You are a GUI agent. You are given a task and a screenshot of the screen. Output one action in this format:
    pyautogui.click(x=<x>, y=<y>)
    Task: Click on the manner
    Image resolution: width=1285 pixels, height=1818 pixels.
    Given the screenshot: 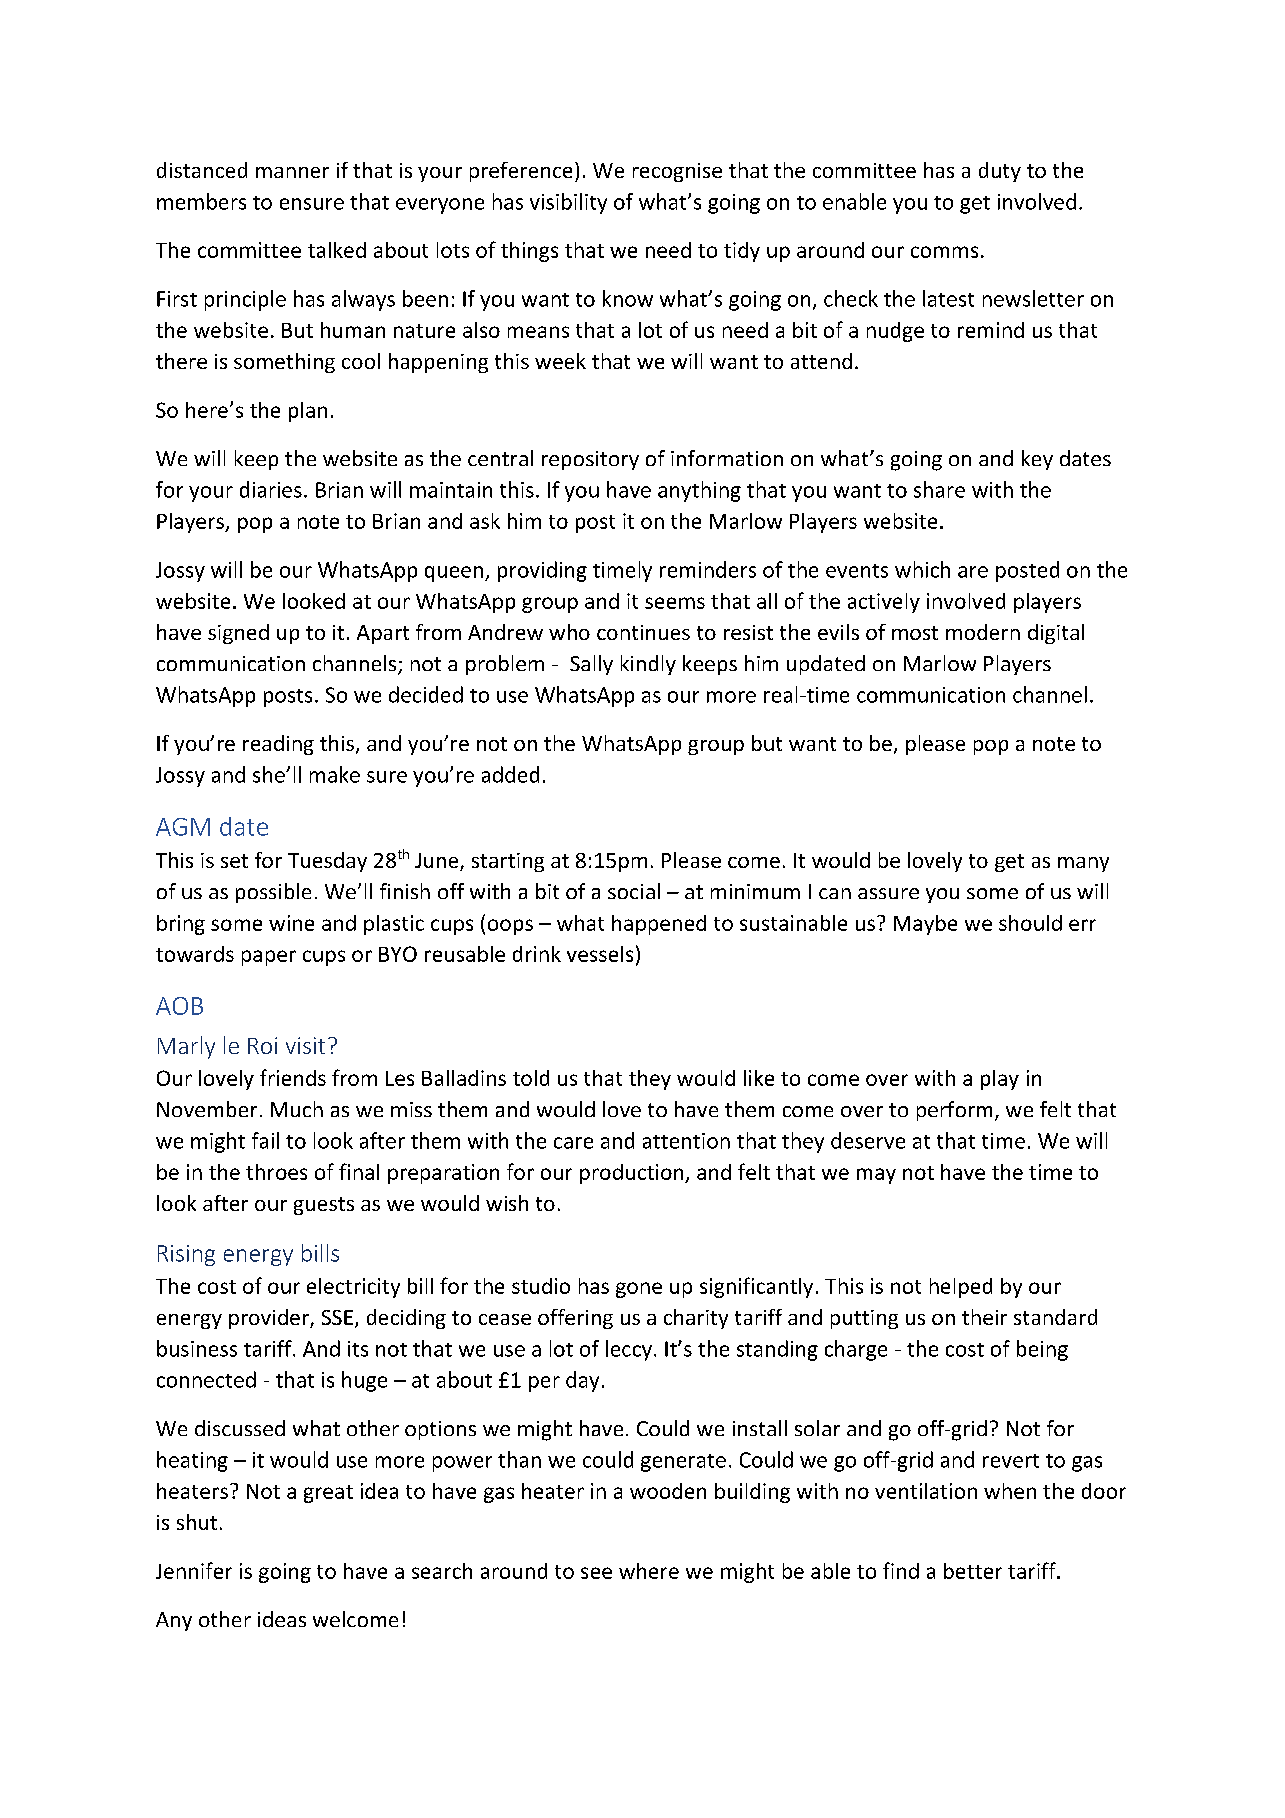 What is the action you would take?
    pyautogui.click(x=292, y=172)
